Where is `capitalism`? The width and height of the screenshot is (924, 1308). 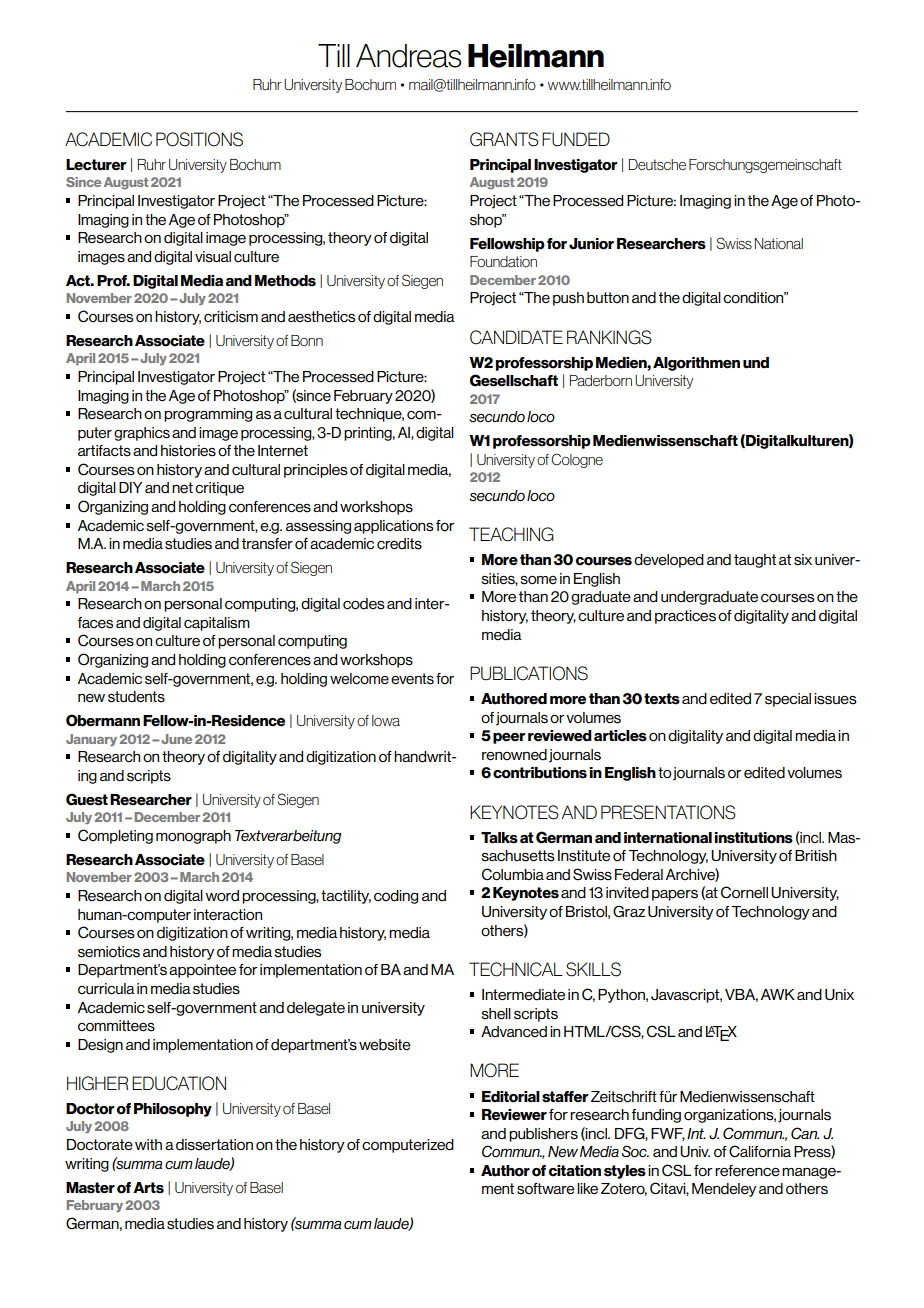
capitalism is located at coordinates (217, 624).
